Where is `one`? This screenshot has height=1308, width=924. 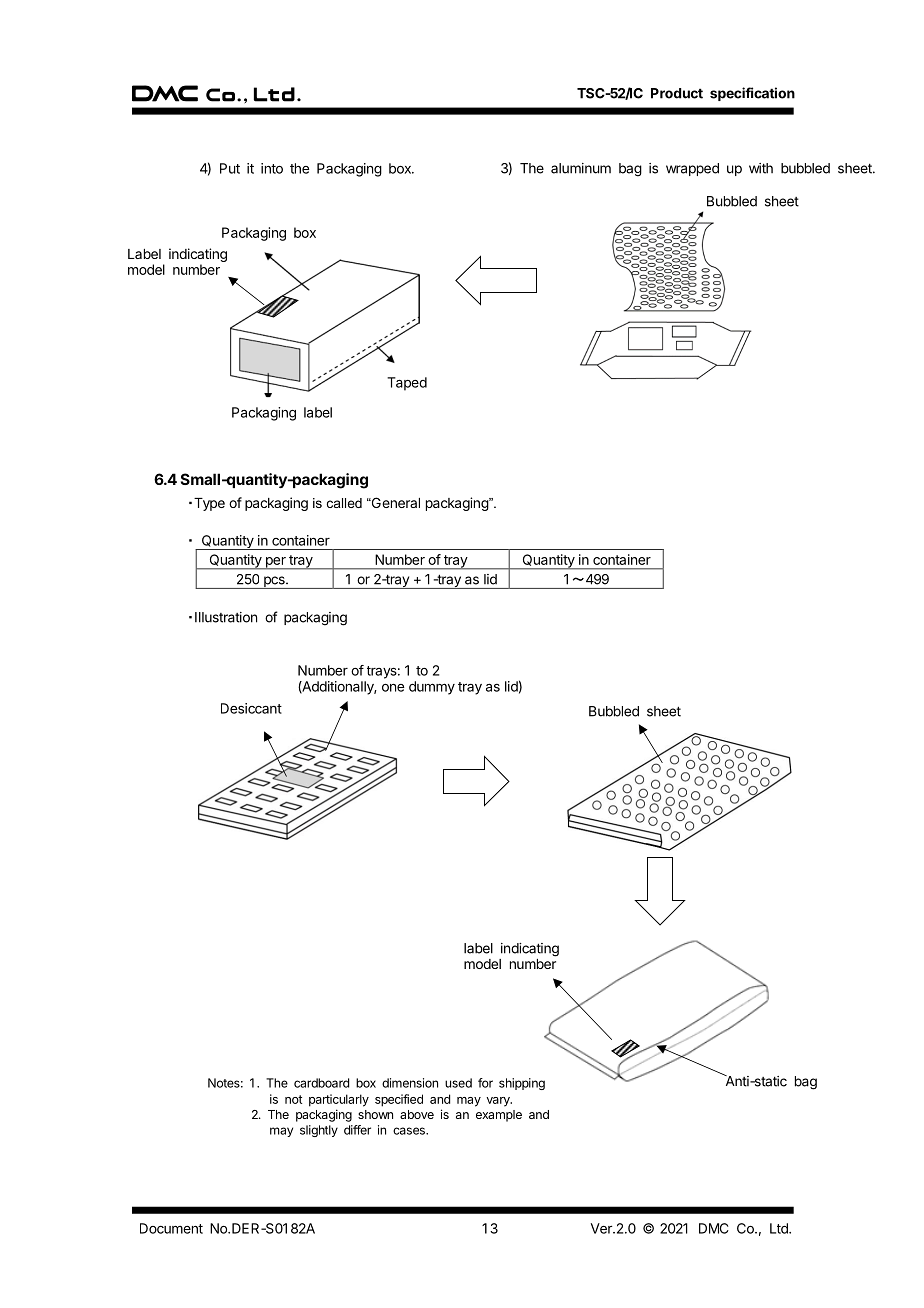
one is located at coordinates (393, 688).
